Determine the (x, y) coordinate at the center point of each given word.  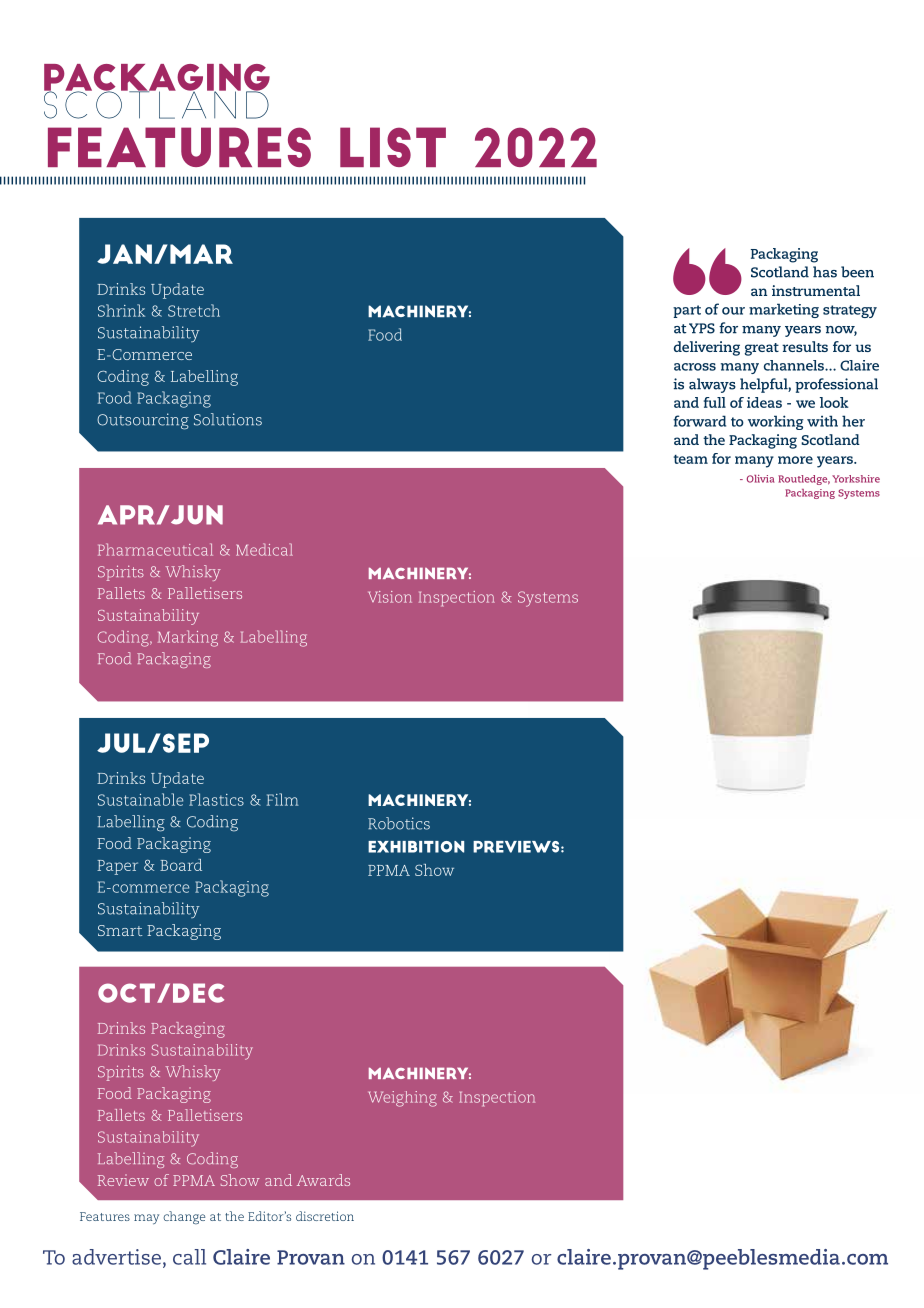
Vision (390, 597)
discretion (325, 1216)
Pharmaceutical (155, 549)
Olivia (760, 479)
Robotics (399, 823)
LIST (393, 147)
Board (181, 865)
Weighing (403, 1099)
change (184, 1217)
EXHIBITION (416, 847)
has (825, 272)
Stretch (194, 310)
